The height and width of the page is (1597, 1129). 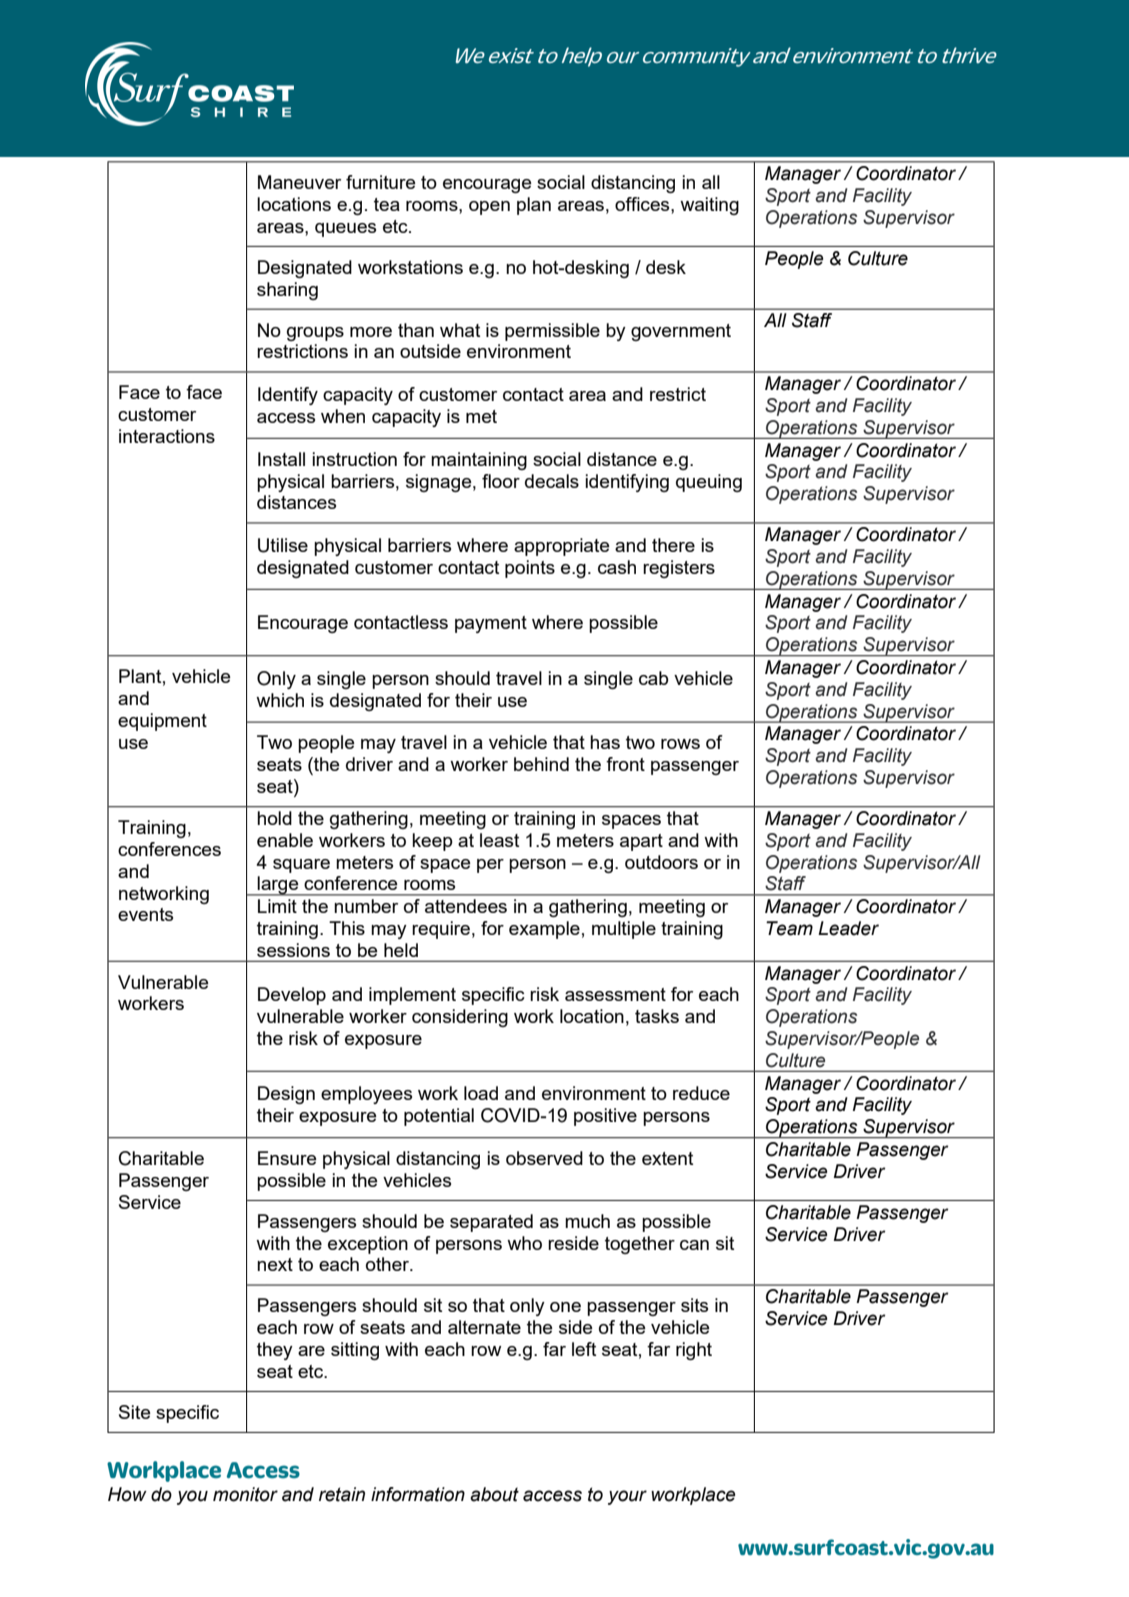 I want to click on Maneuver, so click(x=299, y=182).
